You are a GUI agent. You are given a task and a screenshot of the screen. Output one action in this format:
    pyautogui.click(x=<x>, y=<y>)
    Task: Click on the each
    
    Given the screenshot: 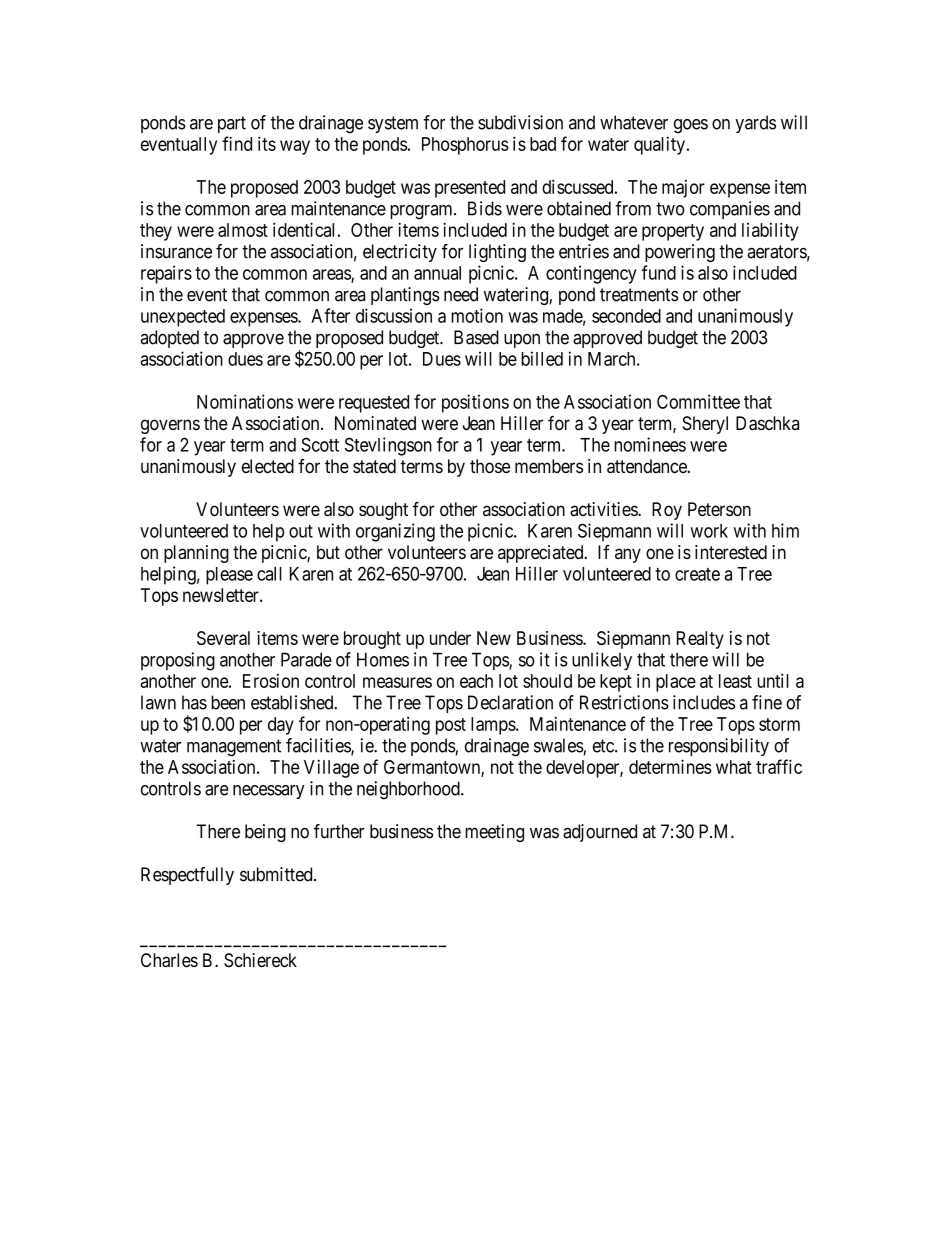 What is the action you would take?
    pyautogui.click(x=476, y=681)
